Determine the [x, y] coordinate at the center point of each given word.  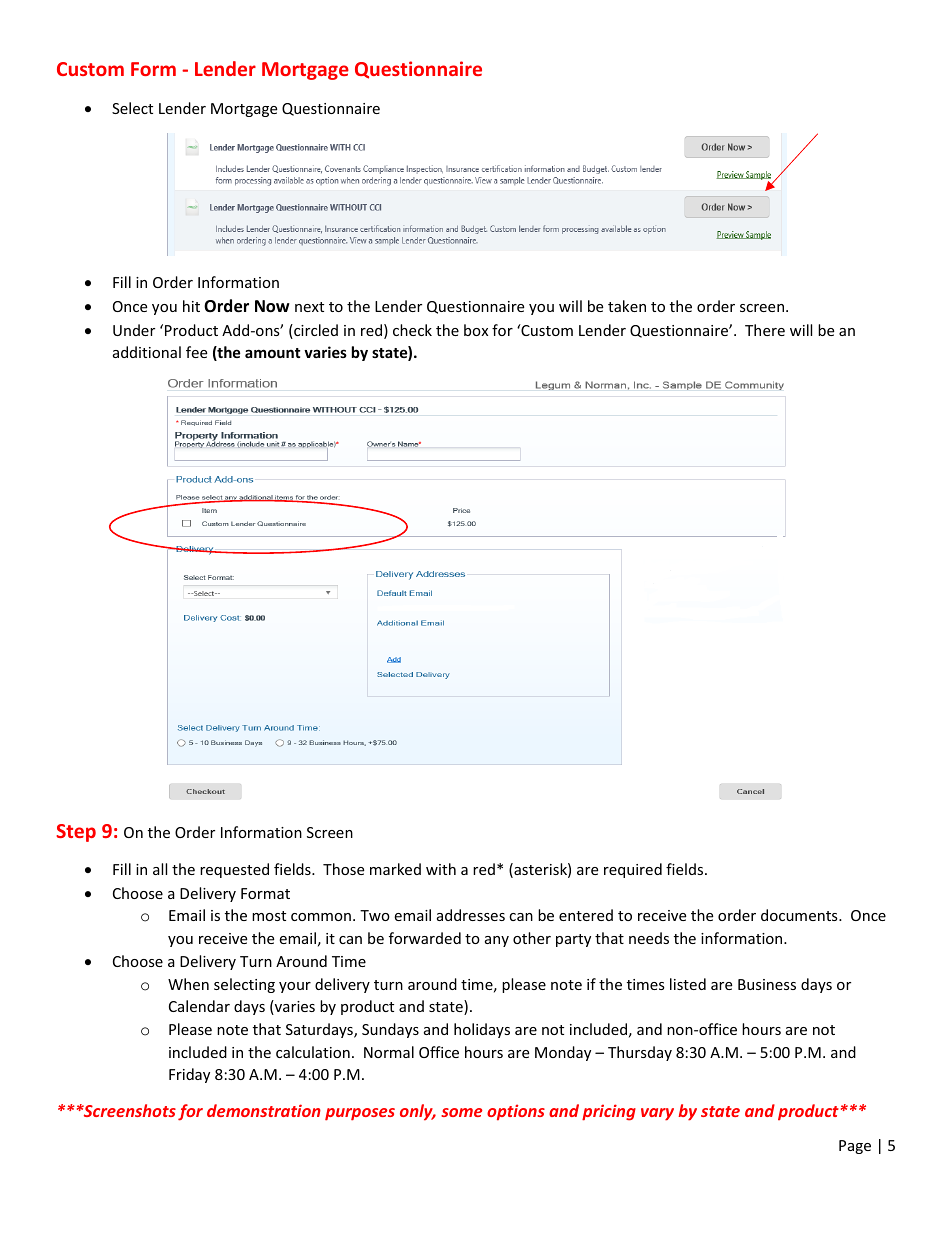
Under [134, 330]
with [441, 869]
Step [76, 833]
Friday [189, 1075]
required [633, 870]
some [462, 1112]
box [476, 330]
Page [855, 1147]
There [765, 330]
